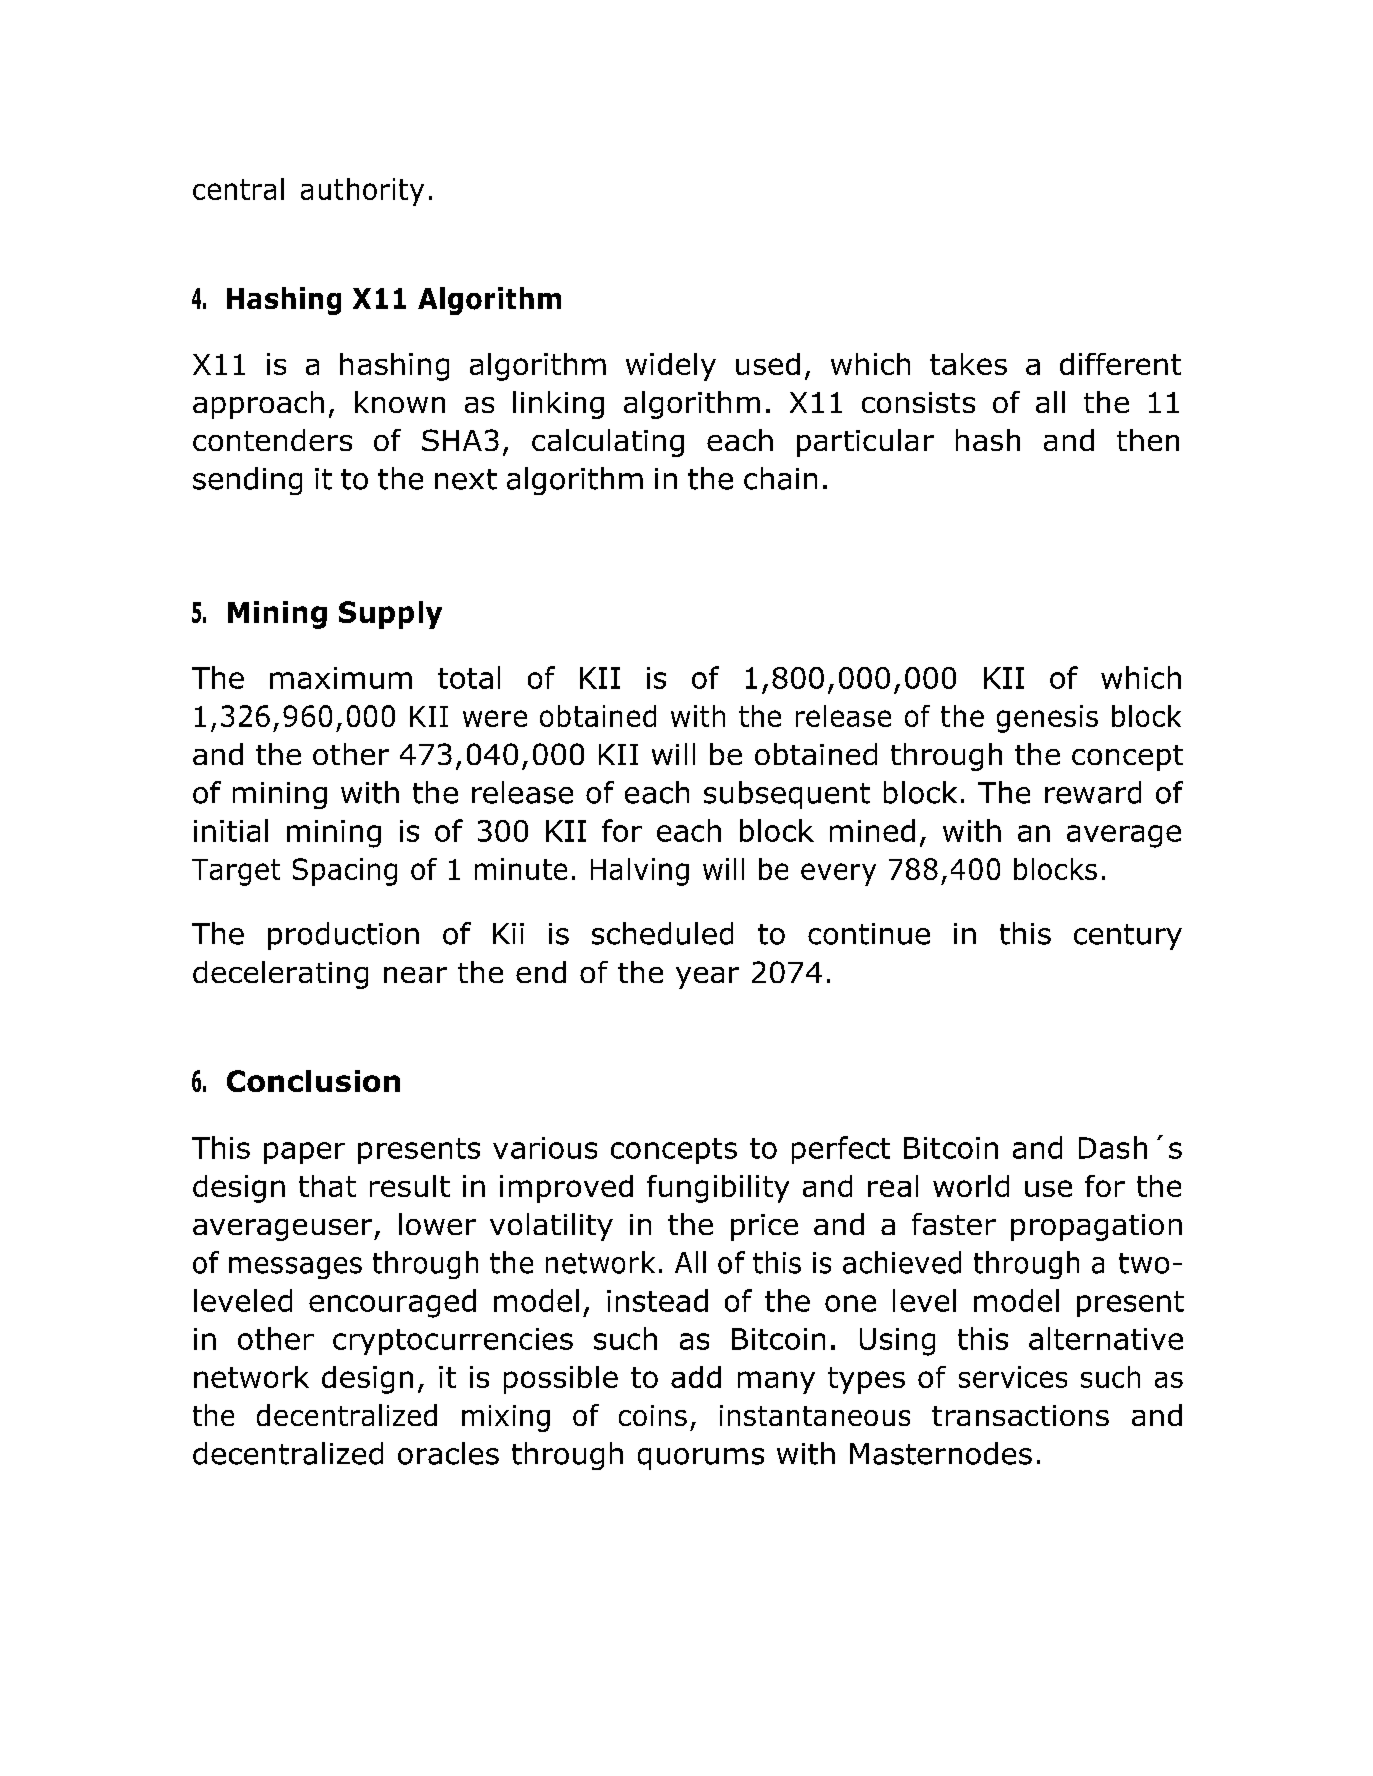 Image resolution: width=1373 pixels, height=1776 pixels. Describe the element at coordinates (671, 367) in the screenshot. I see `widely` at that location.
